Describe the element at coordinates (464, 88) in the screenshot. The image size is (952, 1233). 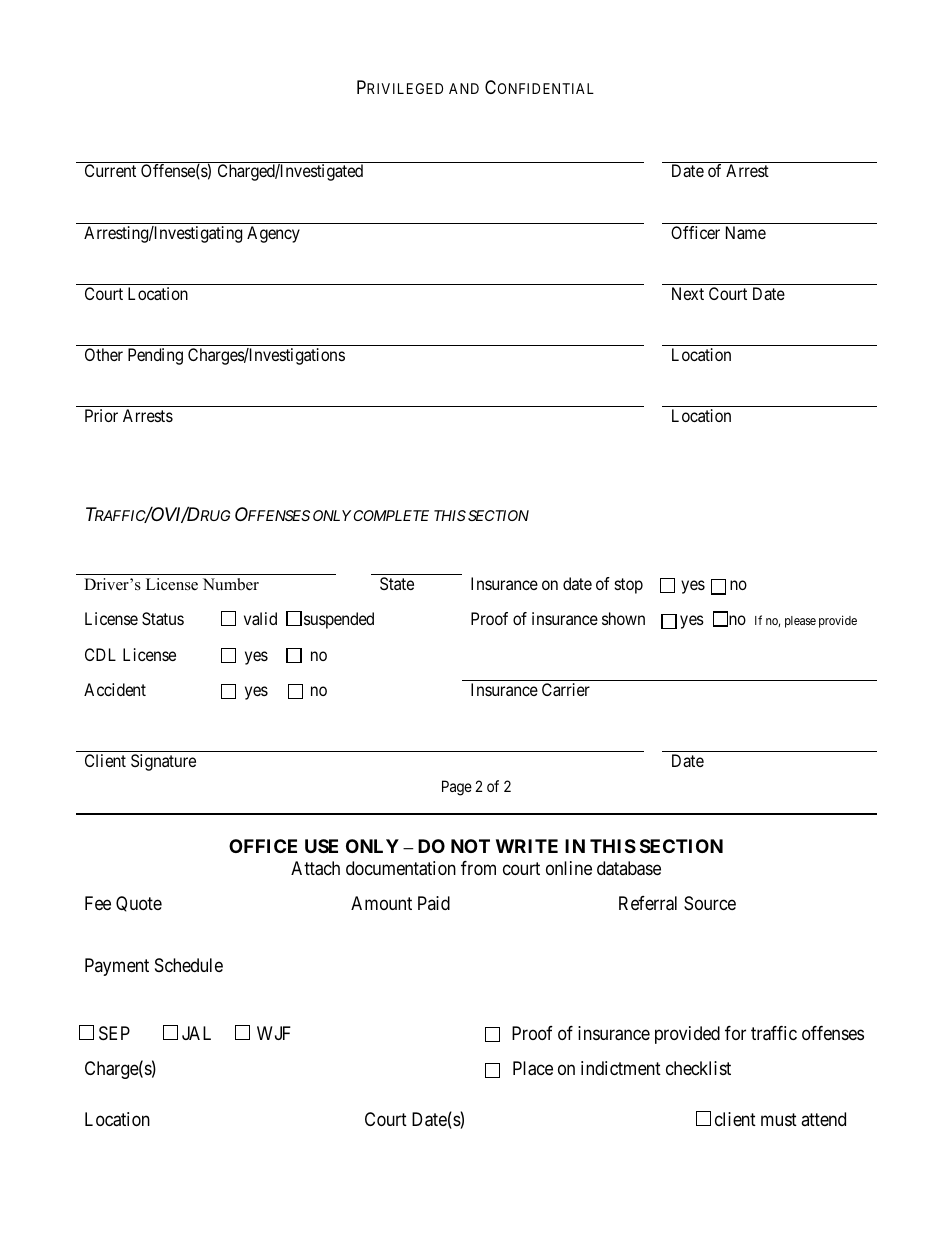
I see `AND` at that location.
